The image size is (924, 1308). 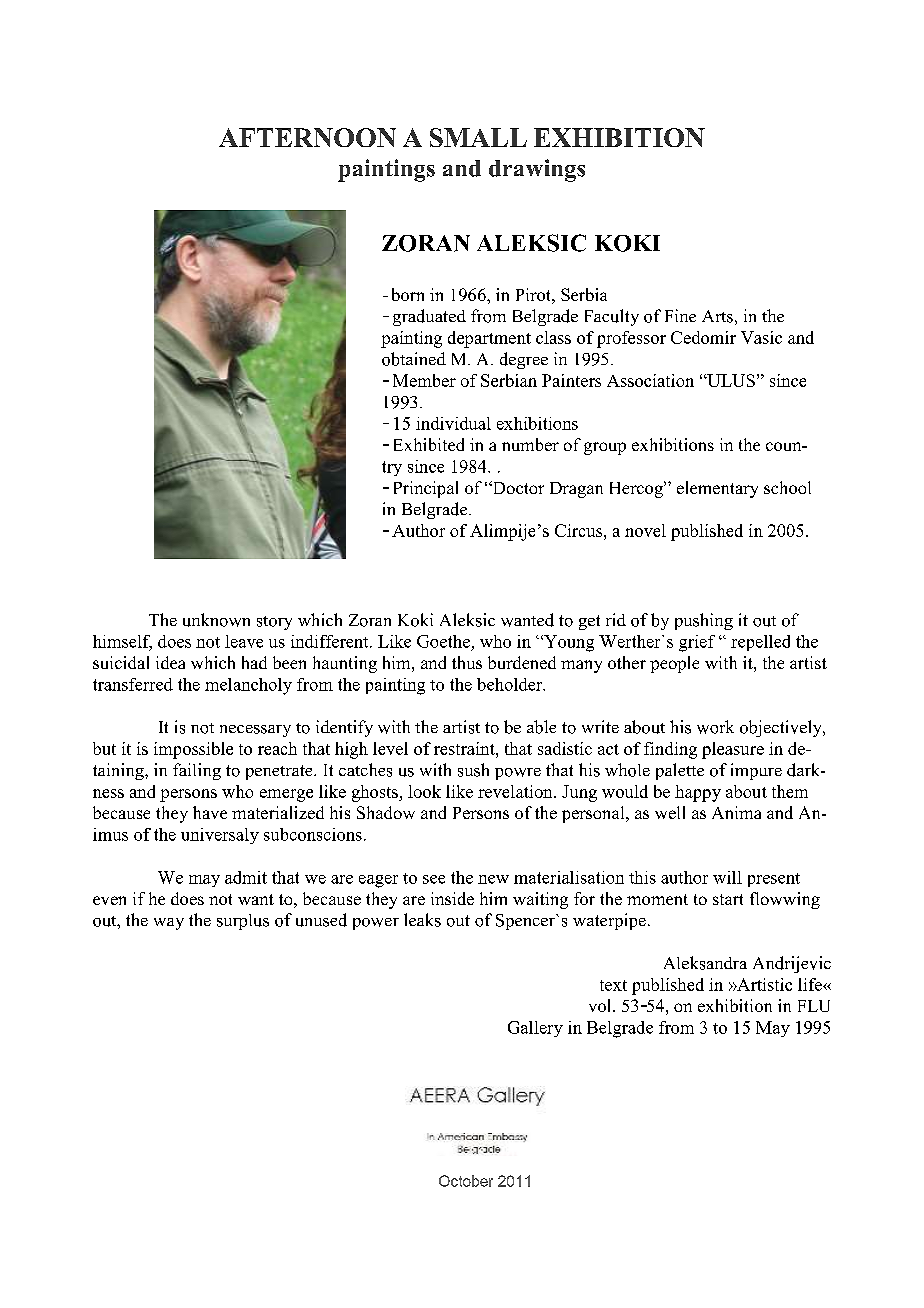 What do you see at coordinates (307, 137) in the screenshot?
I see `AFTERNOON` at bounding box center [307, 137].
